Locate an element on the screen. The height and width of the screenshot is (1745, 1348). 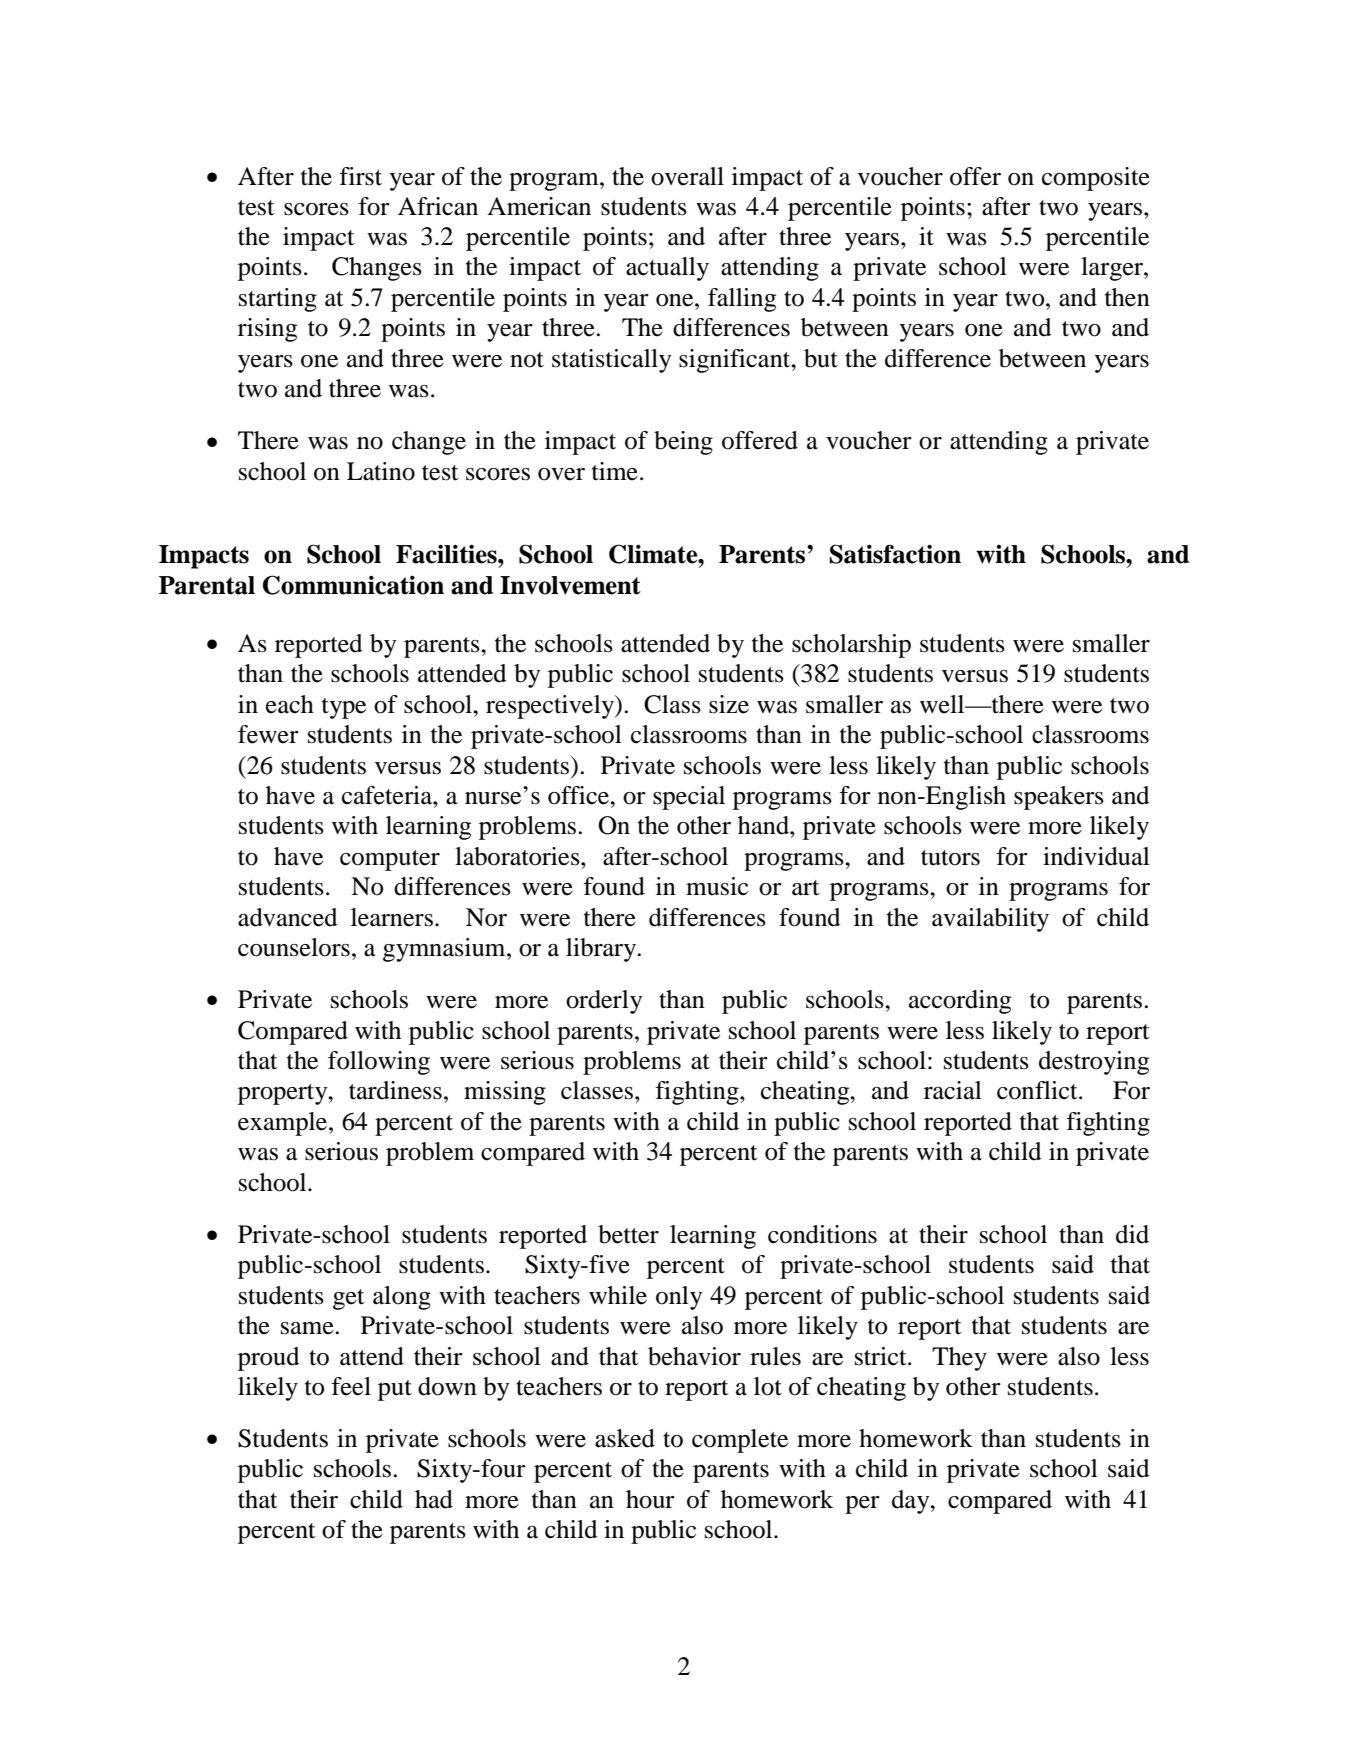
Latino is located at coordinates (381, 471).
